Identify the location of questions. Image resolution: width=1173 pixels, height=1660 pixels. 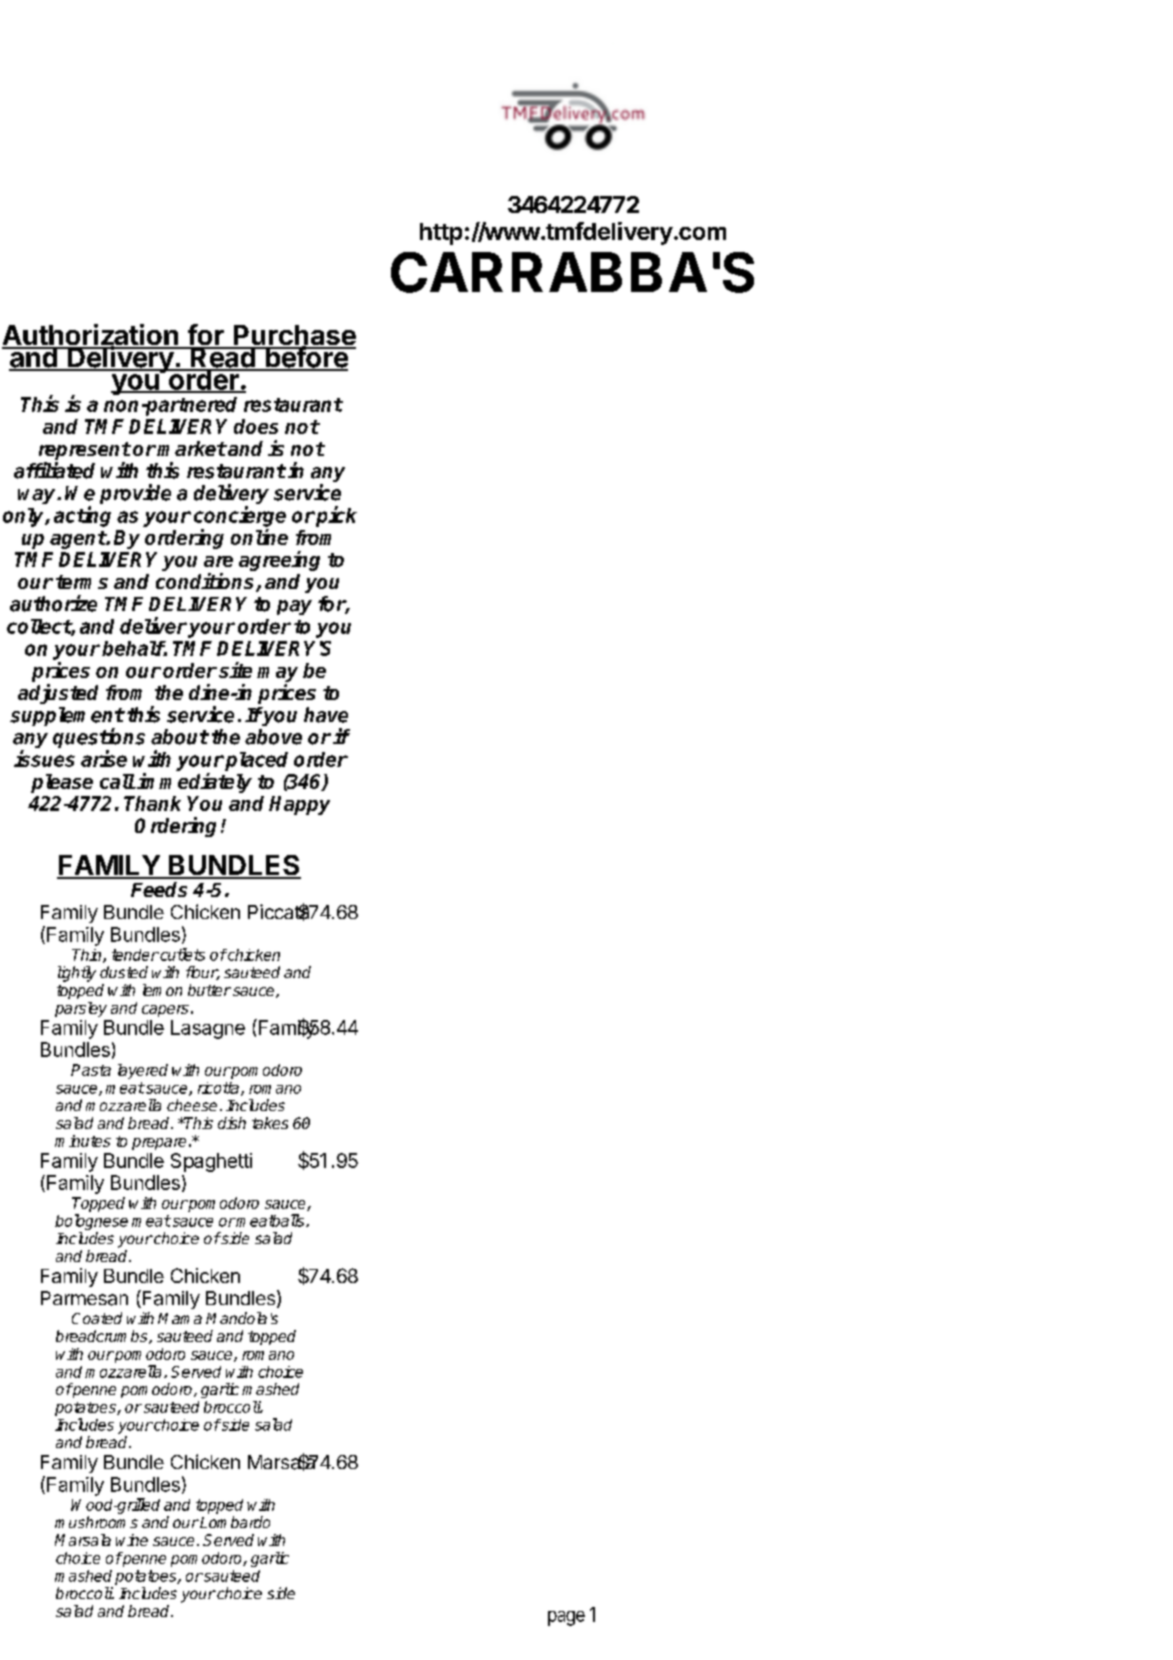
(99, 739).
